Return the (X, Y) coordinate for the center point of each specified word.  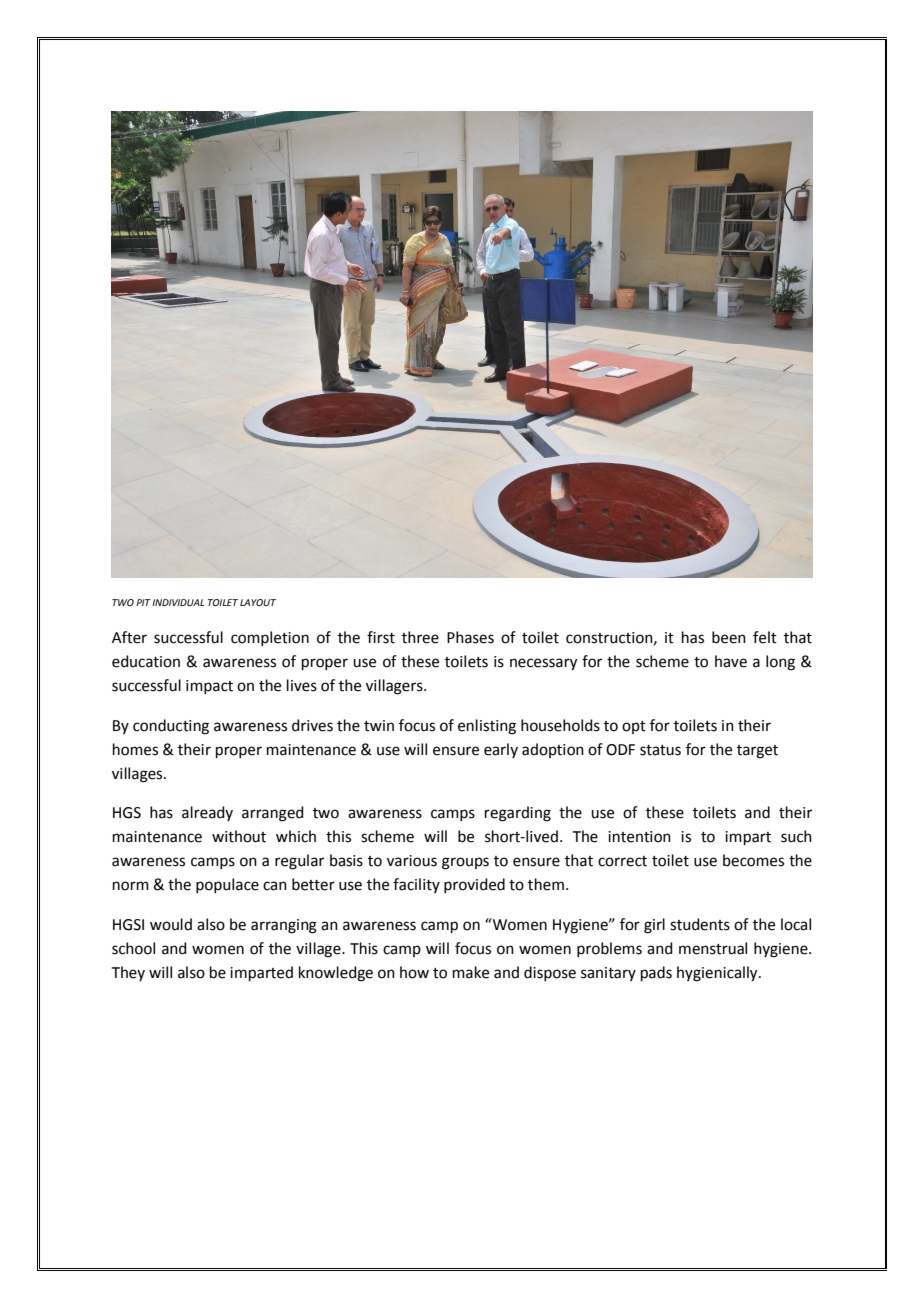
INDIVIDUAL (178, 602)
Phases (470, 637)
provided (474, 885)
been (729, 637)
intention (639, 837)
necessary (543, 664)
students (700, 924)
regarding (518, 814)
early (501, 750)
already (207, 813)
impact (209, 687)
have (731, 661)
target (757, 752)
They (128, 973)
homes (135, 749)
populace (227, 885)
